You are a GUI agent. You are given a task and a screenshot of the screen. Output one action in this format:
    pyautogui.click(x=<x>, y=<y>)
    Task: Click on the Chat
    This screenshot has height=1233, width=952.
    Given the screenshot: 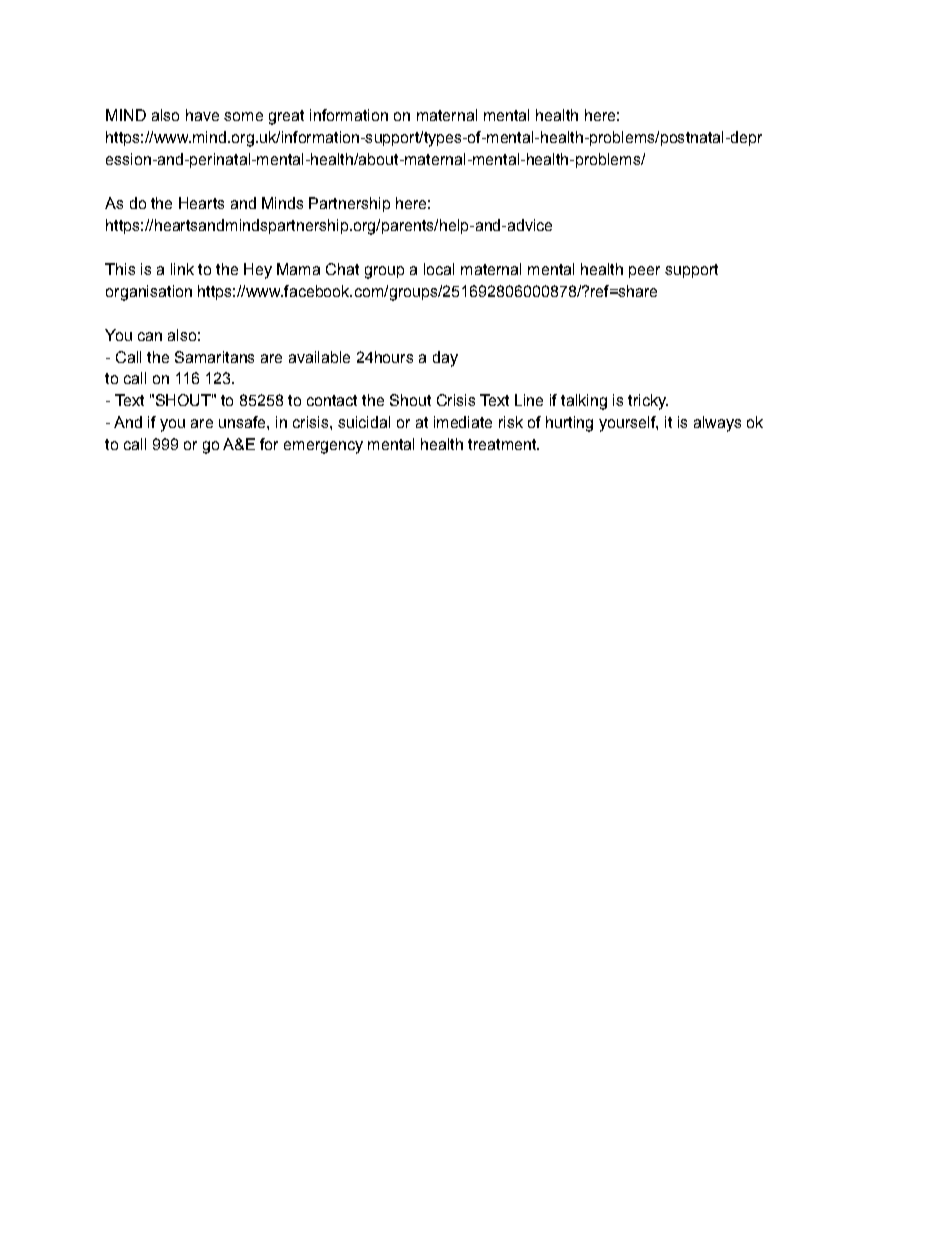 What is the action you would take?
    pyautogui.click(x=342, y=269)
